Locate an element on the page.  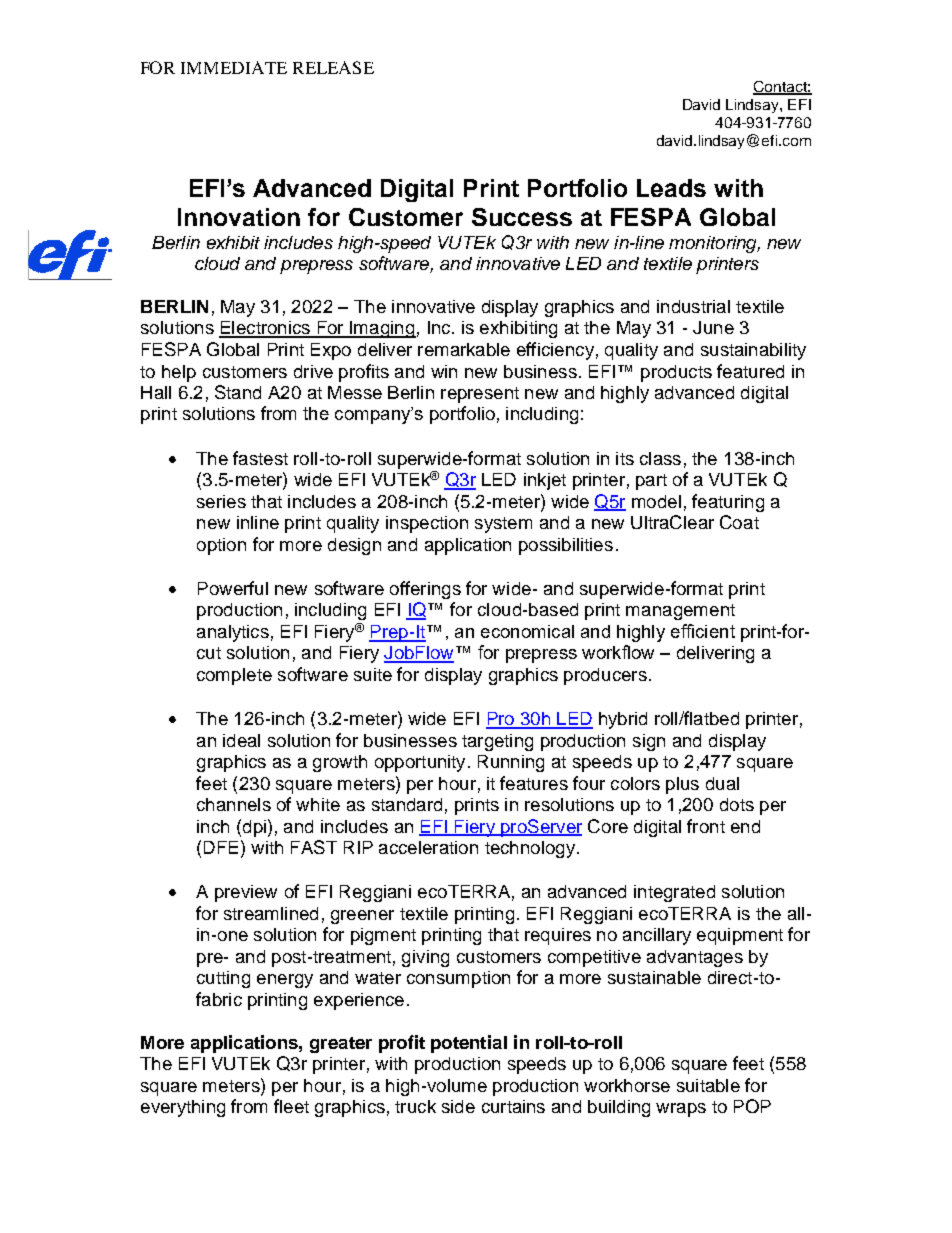
everything is located at coordinates (183, 1108).
